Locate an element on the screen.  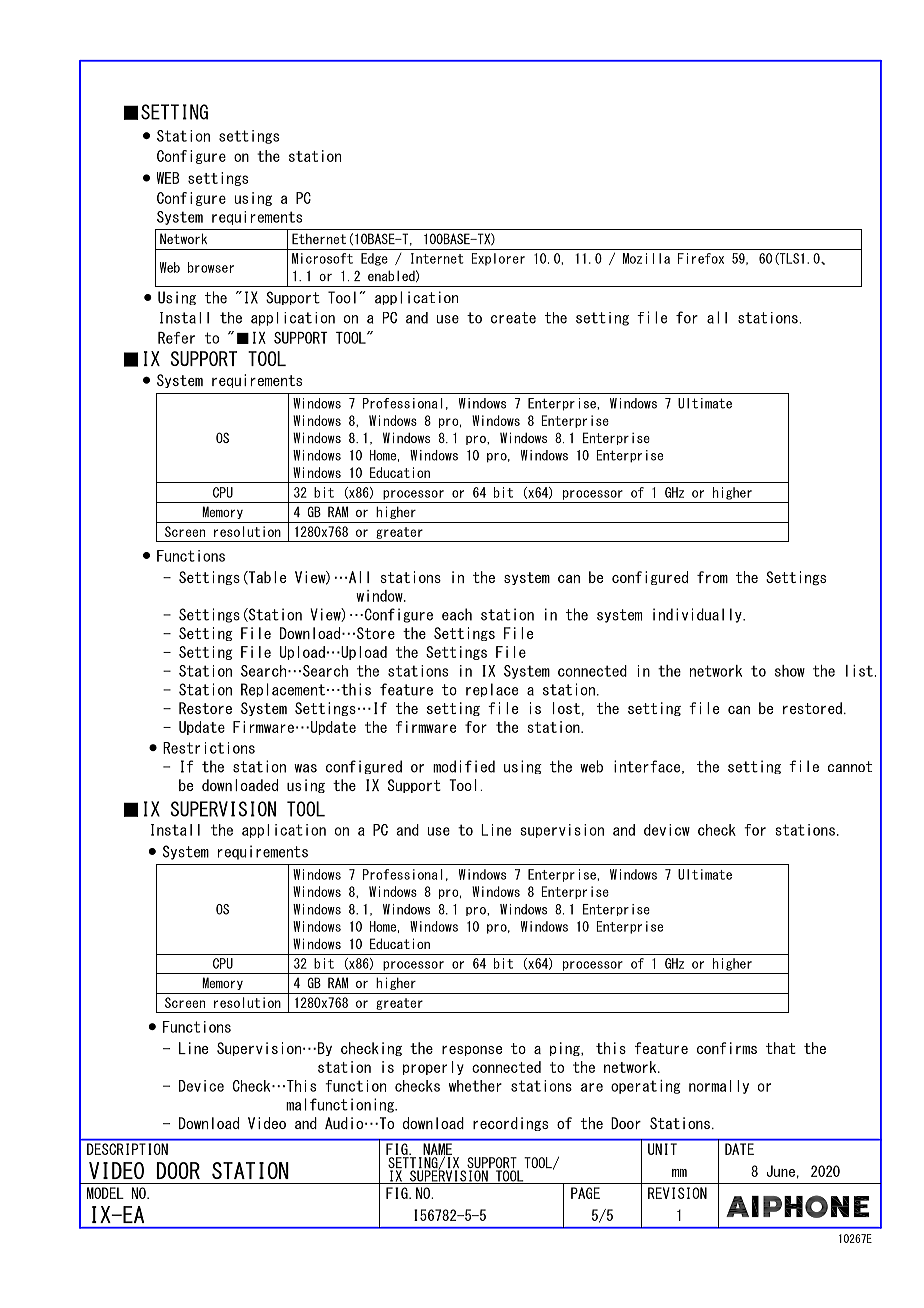
recordings is located at coordinates (510, 1124).
